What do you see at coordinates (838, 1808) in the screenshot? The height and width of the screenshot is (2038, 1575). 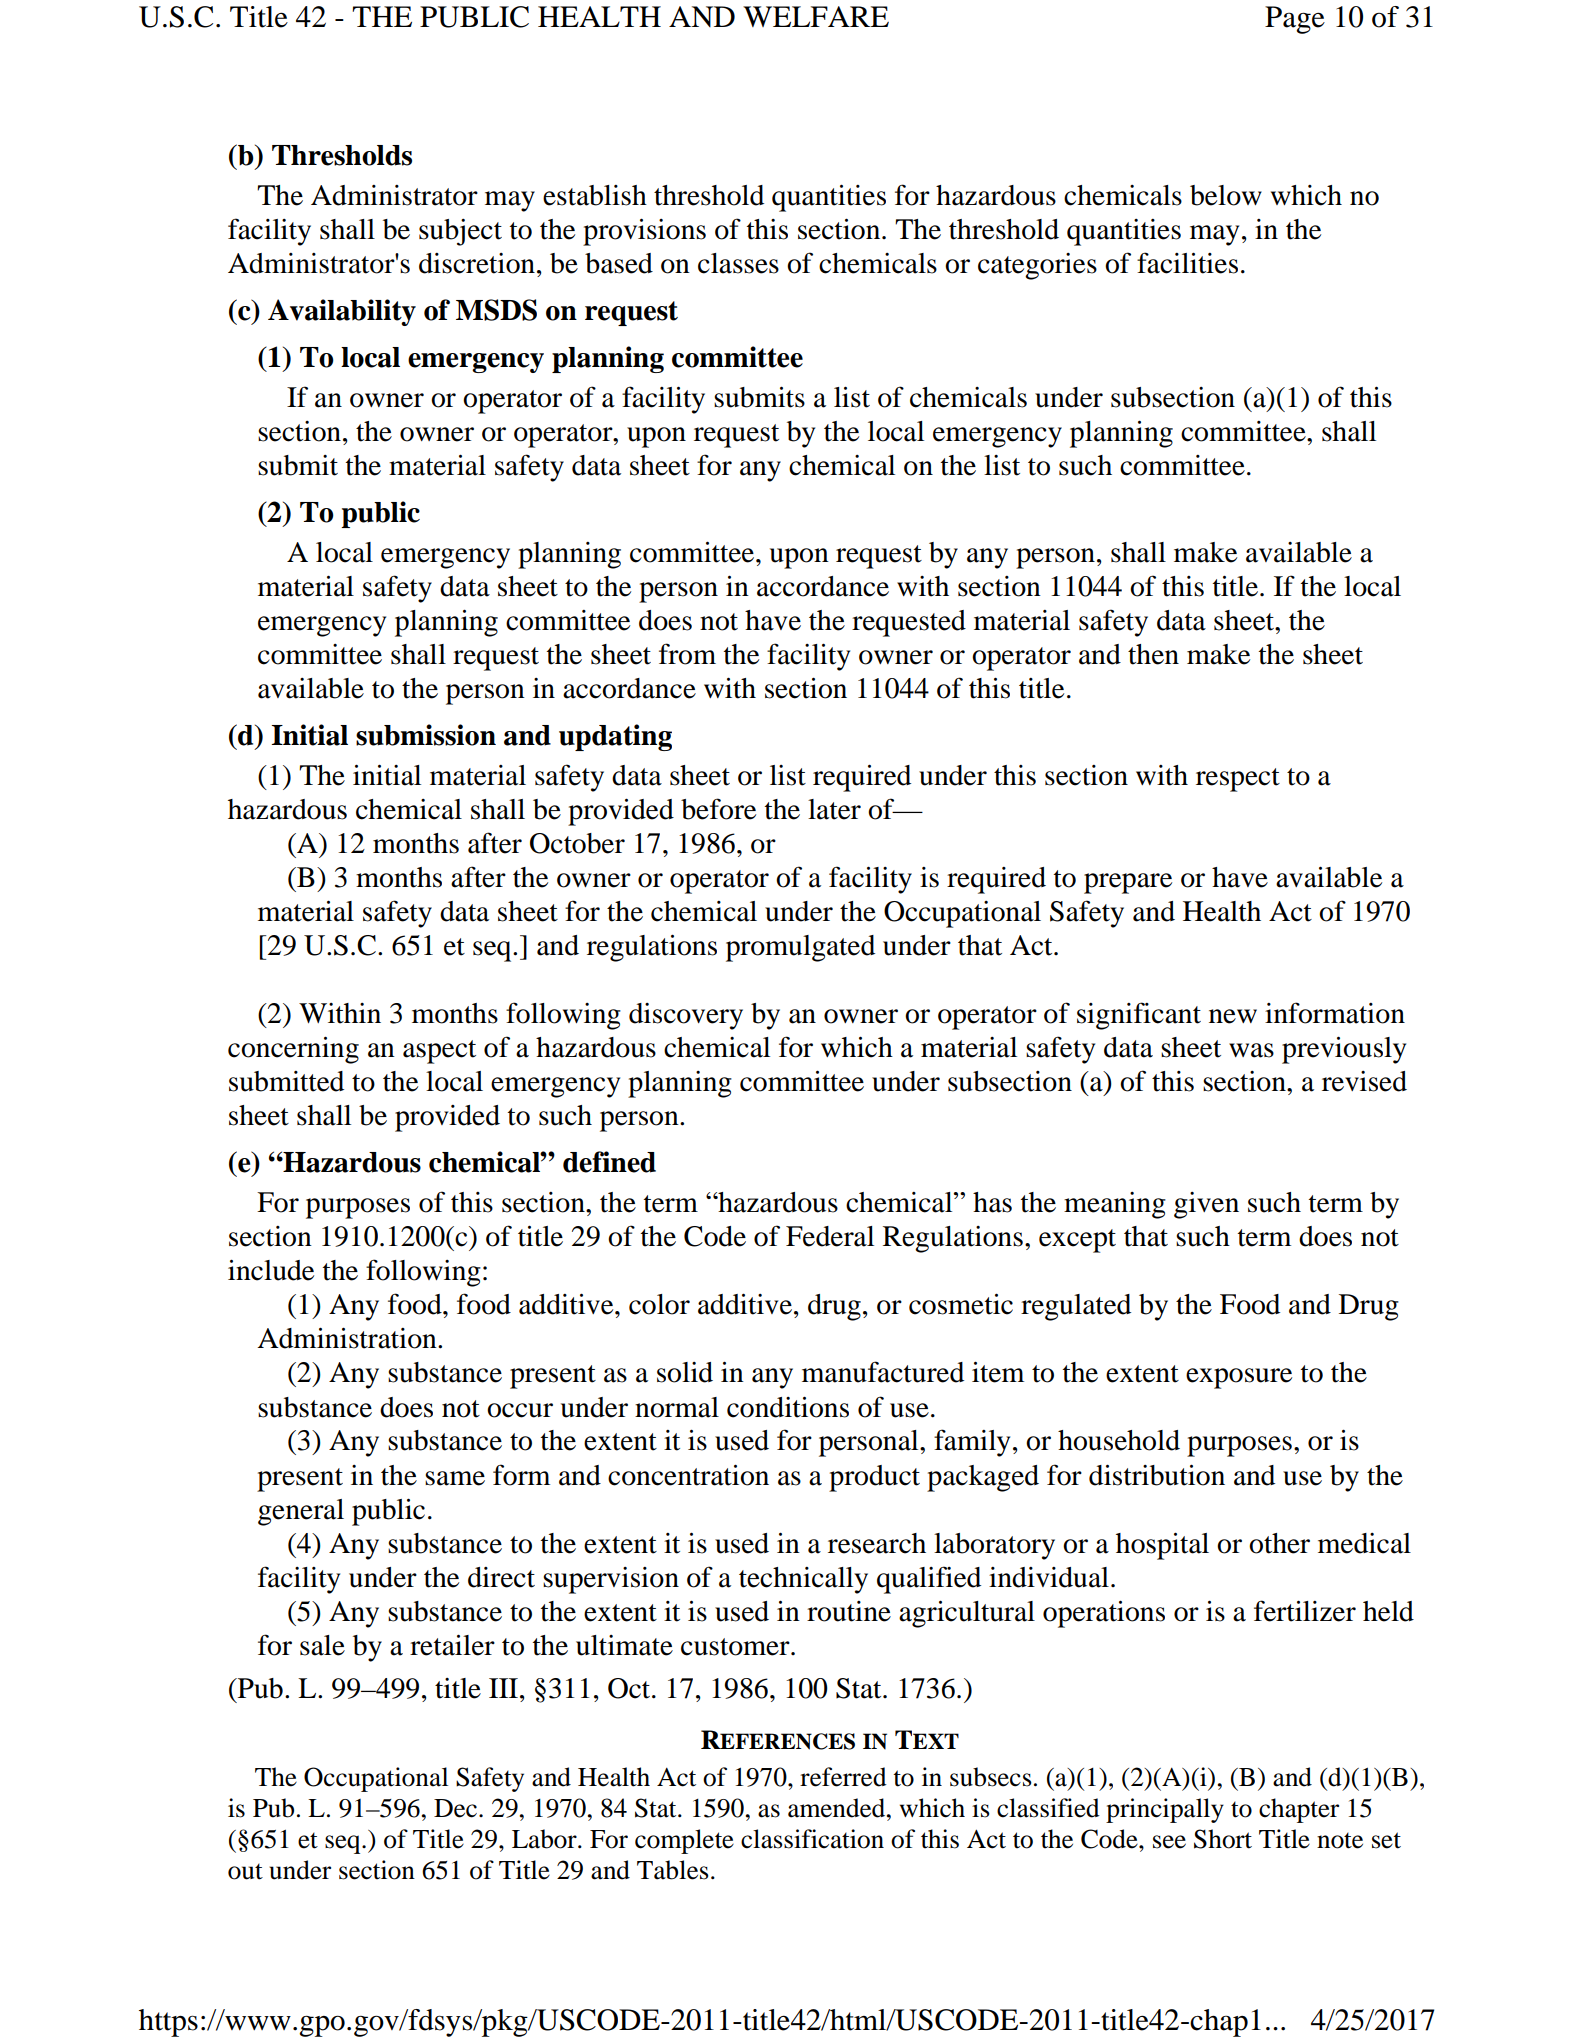 I see `amended` at bounding box center [838, 1808].
